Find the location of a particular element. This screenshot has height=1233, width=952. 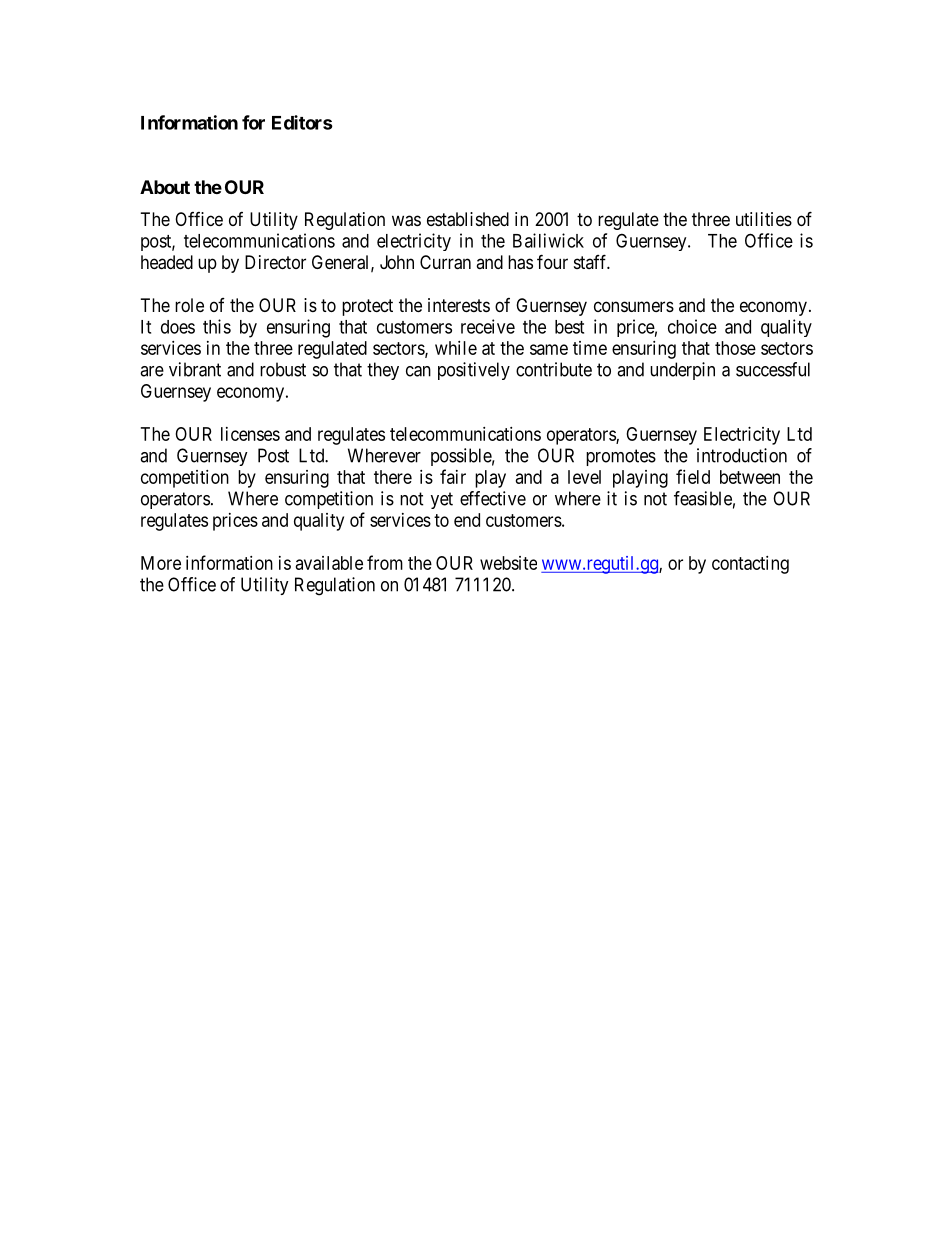

positively is located at coordinates (474, 371).
